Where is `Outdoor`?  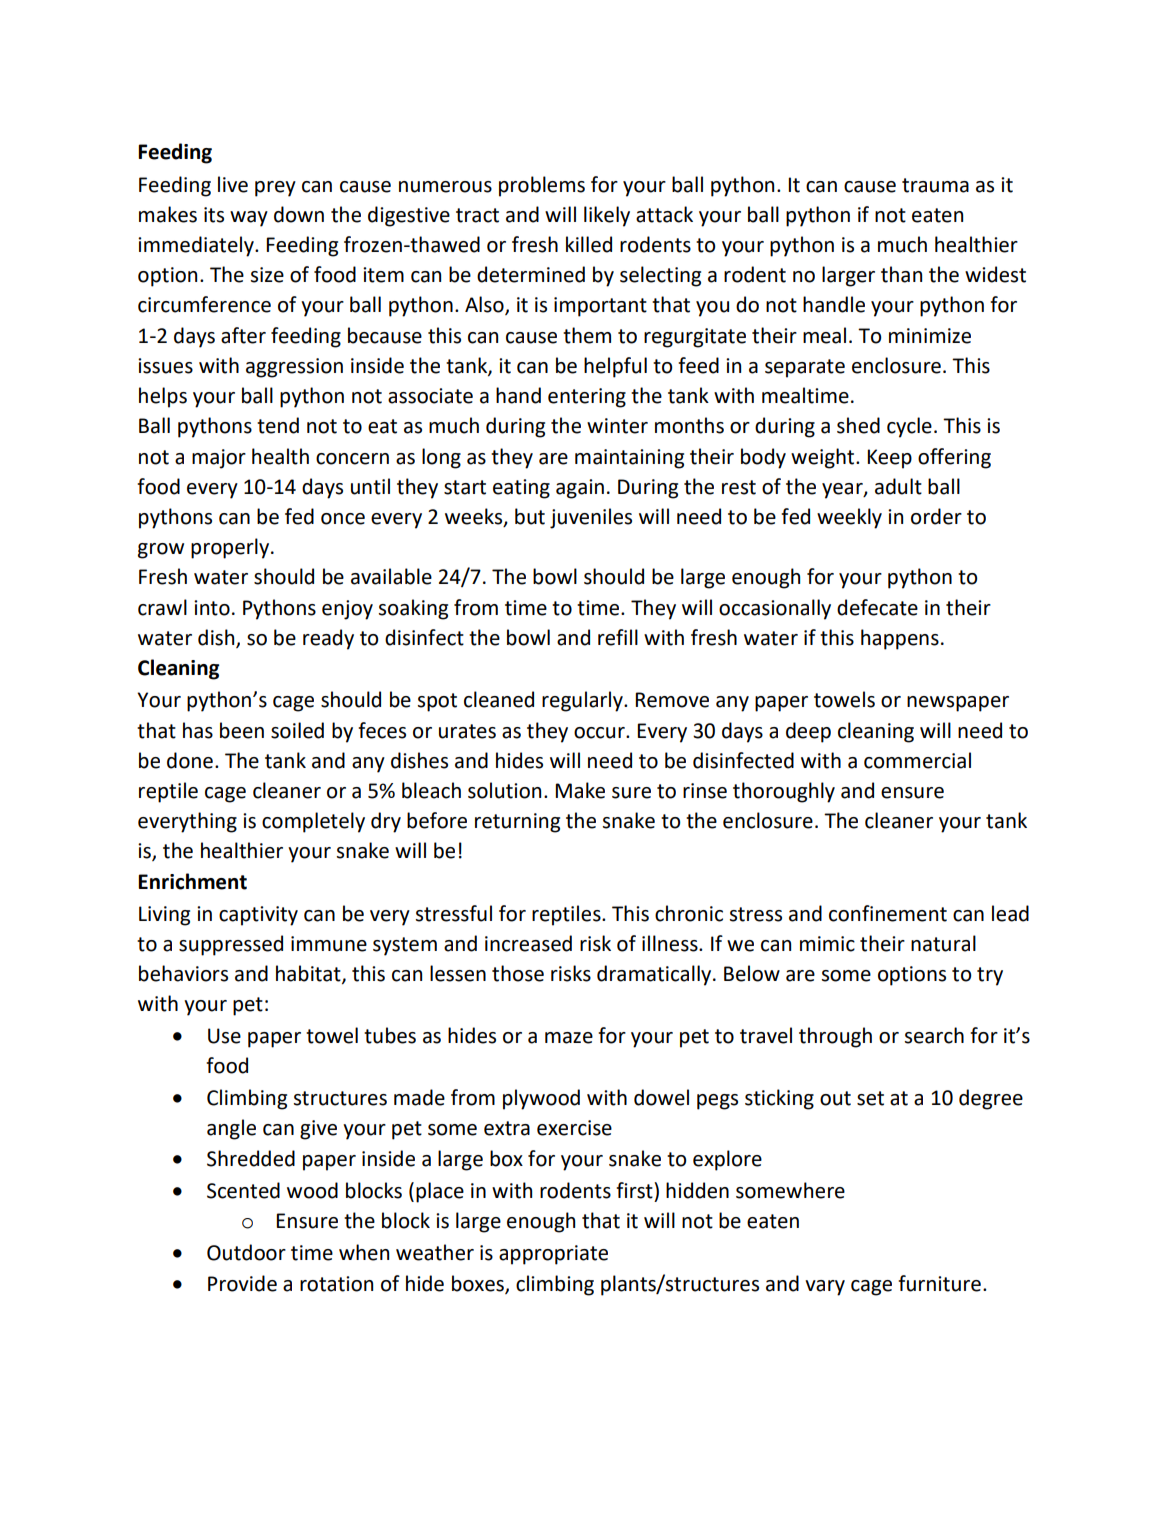
Outdoor is located at coordinates (246, 1252).
